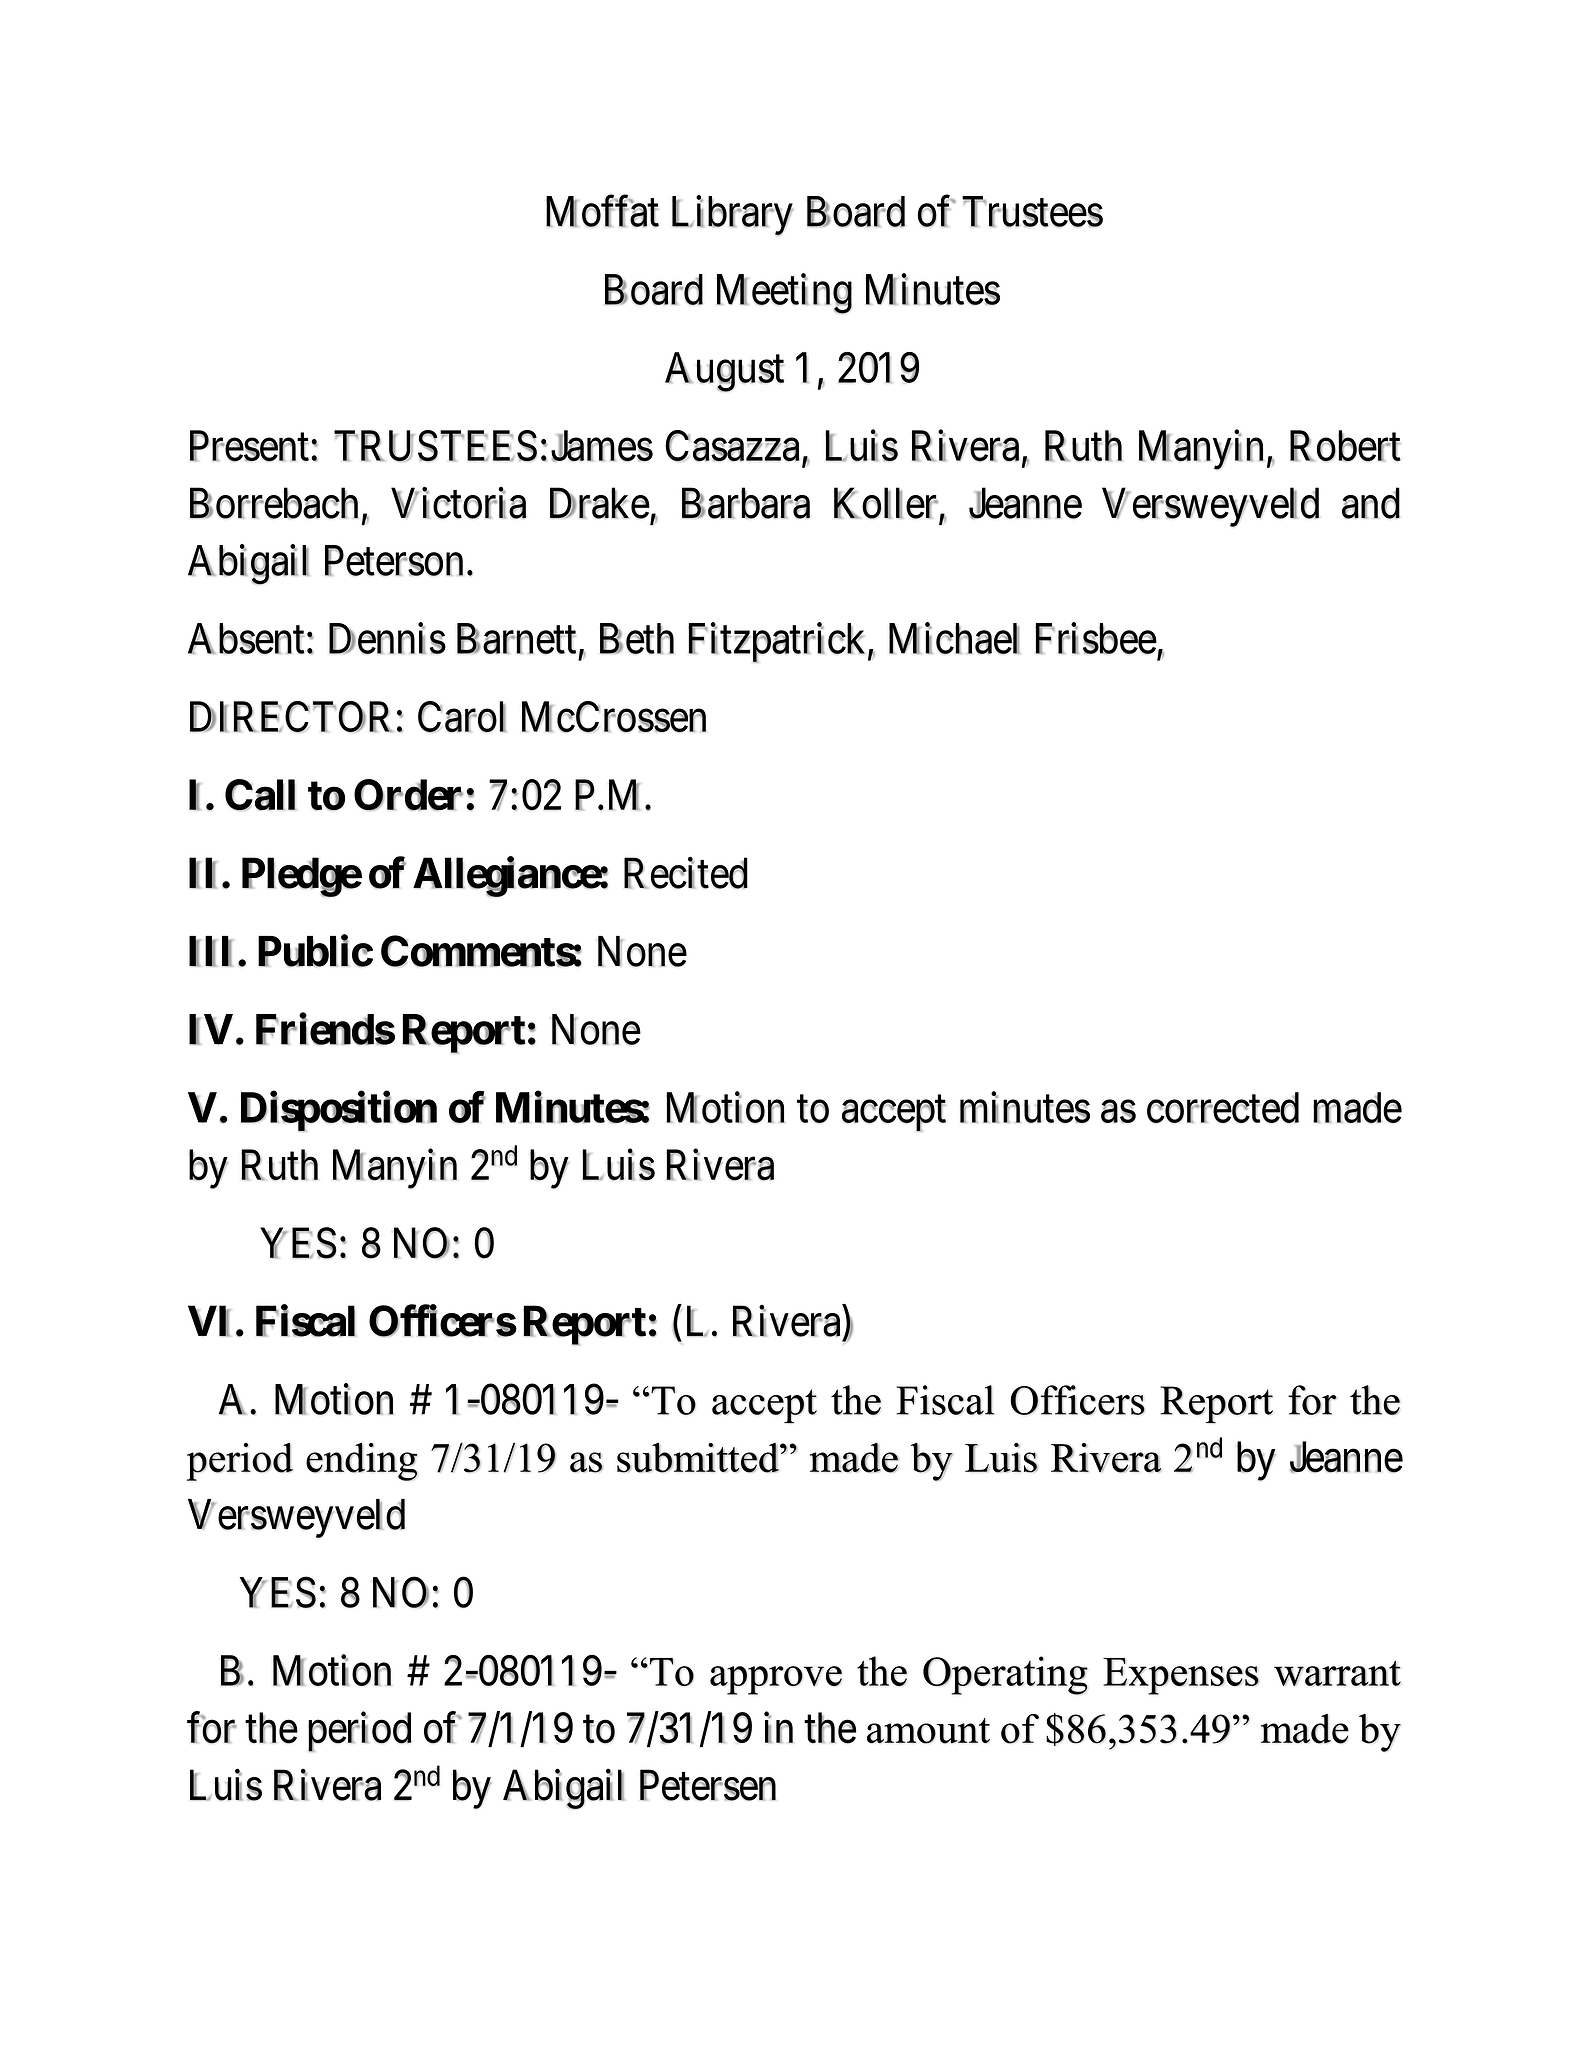 The height and width of the screenshot is (2055, 1588). What do you see at coordinates (1223, 1108) in the screenshot?
I see `corrected` at bounding box center [1223, 1108].
